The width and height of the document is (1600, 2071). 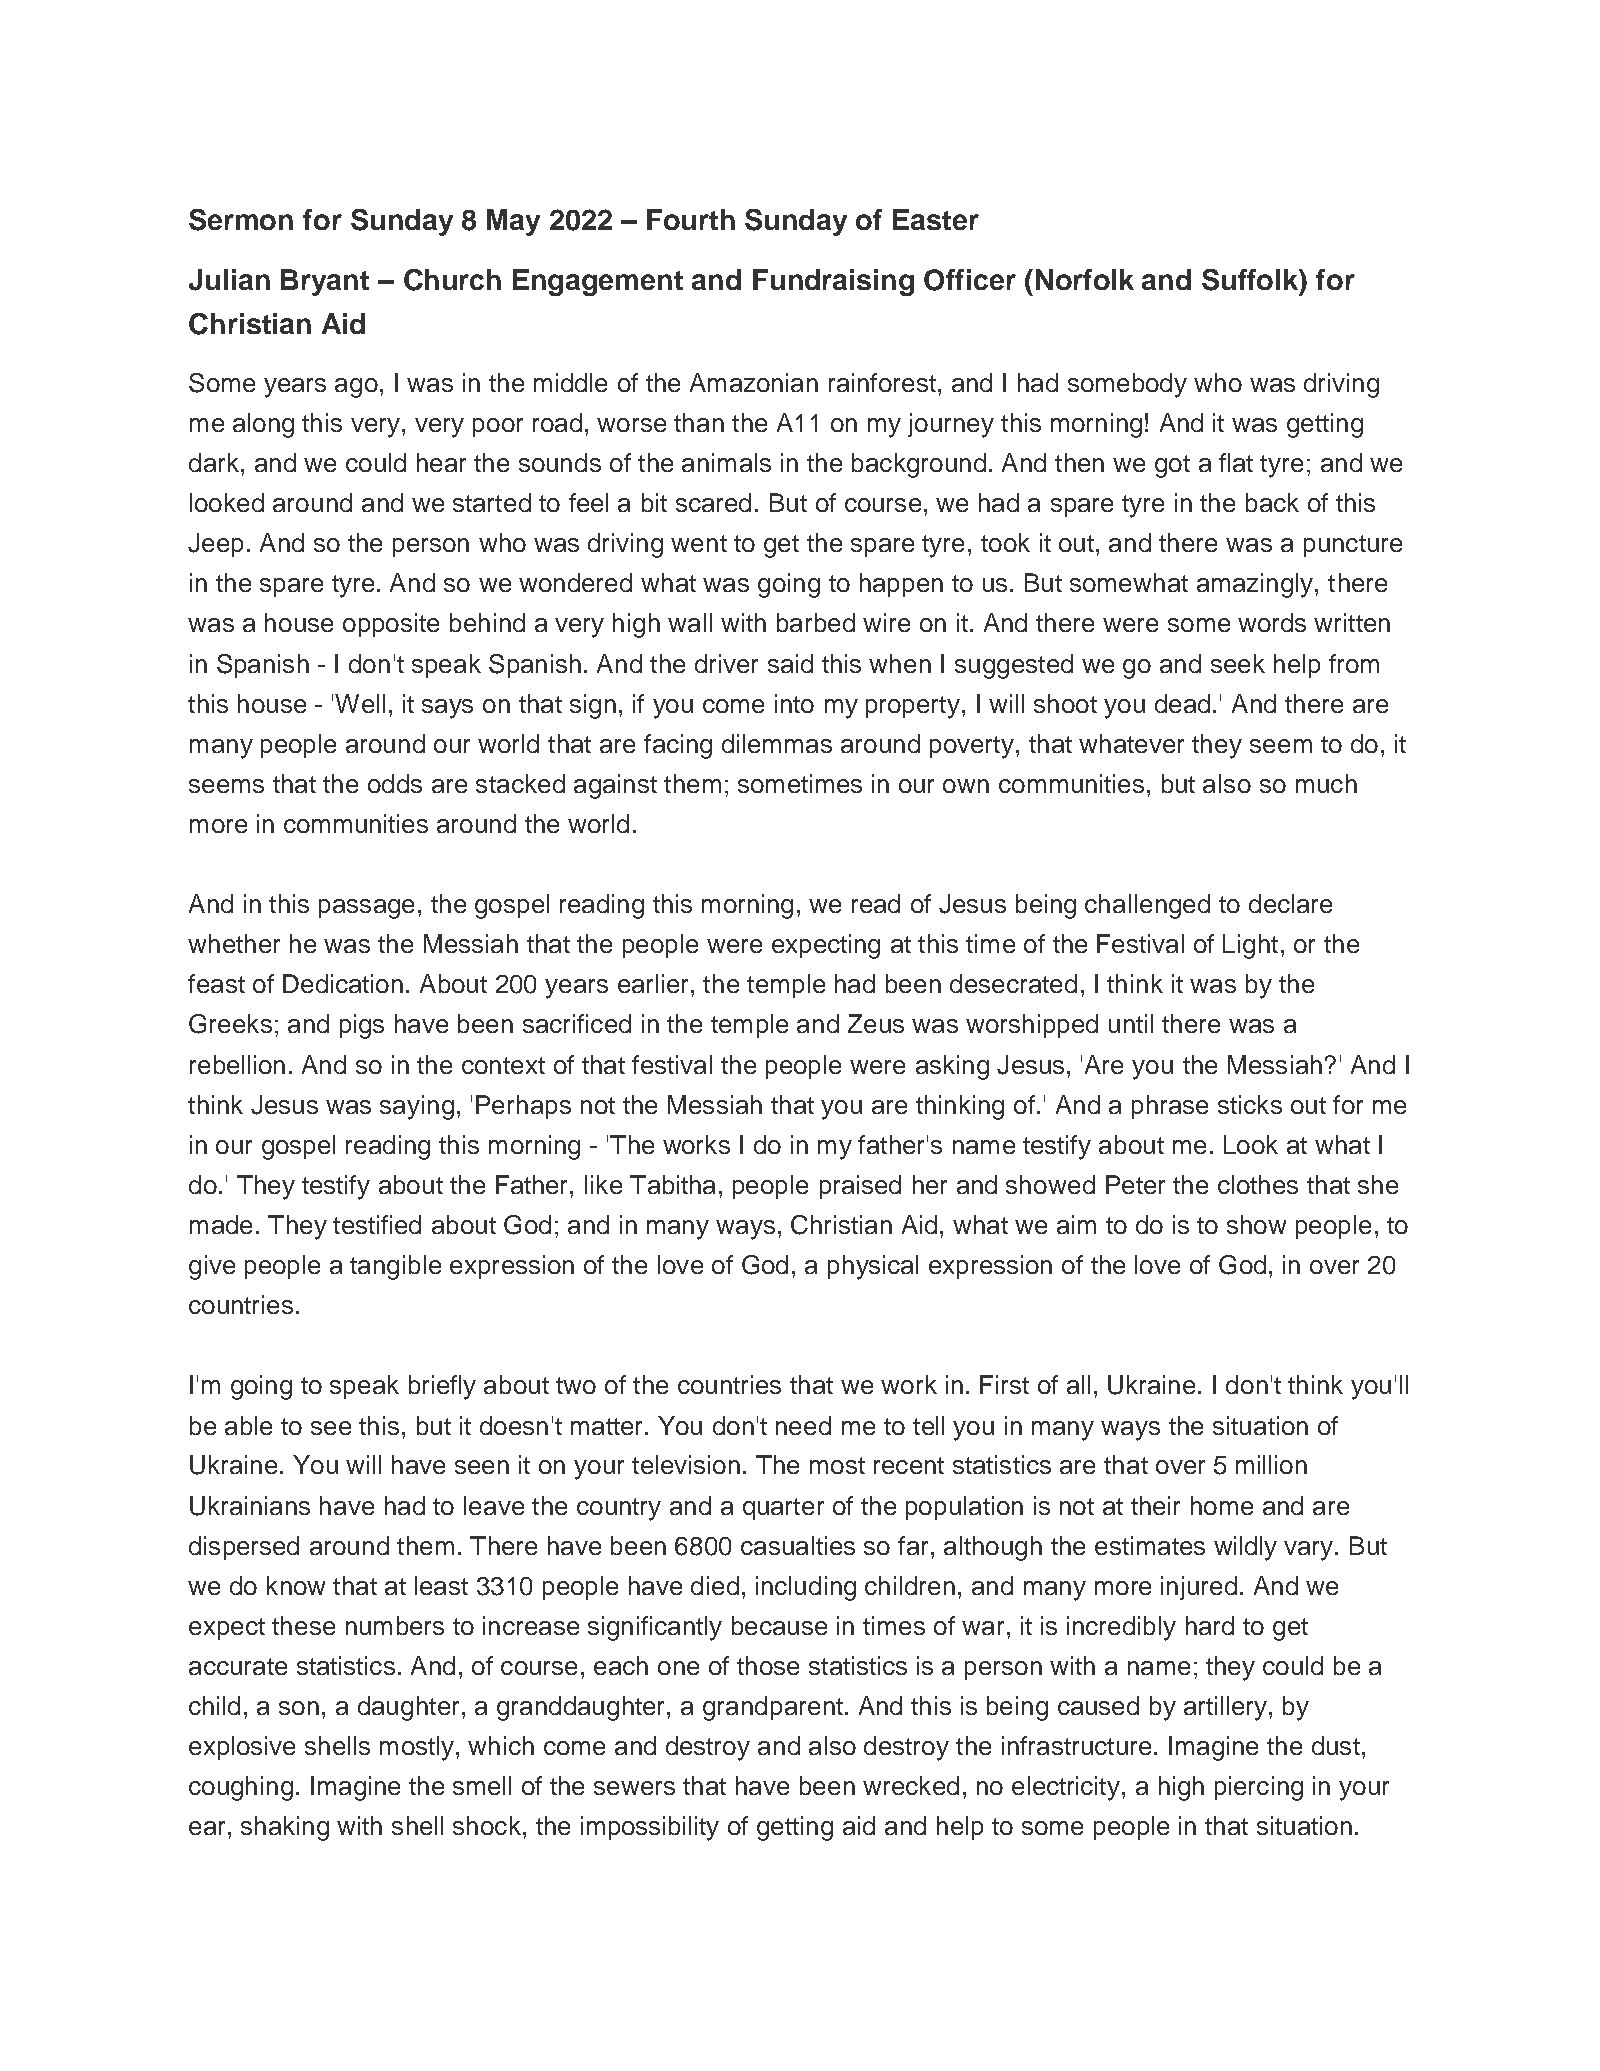 What do you see at coordinates (325, 282) in the document?
I see `Bryant` at bounding box center [325, 282].
